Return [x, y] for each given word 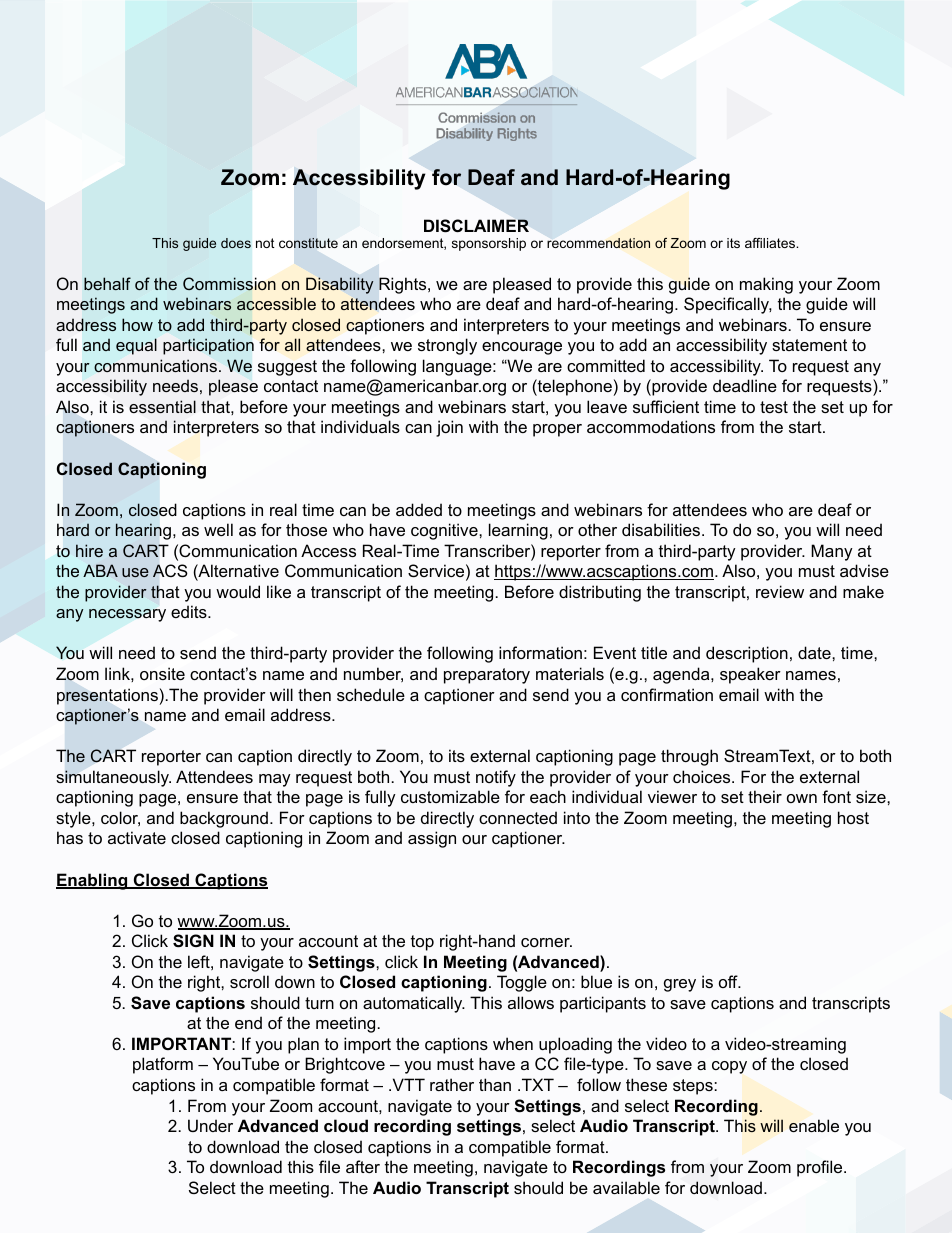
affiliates [771, 243]
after [363, 1166]
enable [814, 1125]
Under [210, 1125]
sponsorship [489, 244]
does [236, 243]
